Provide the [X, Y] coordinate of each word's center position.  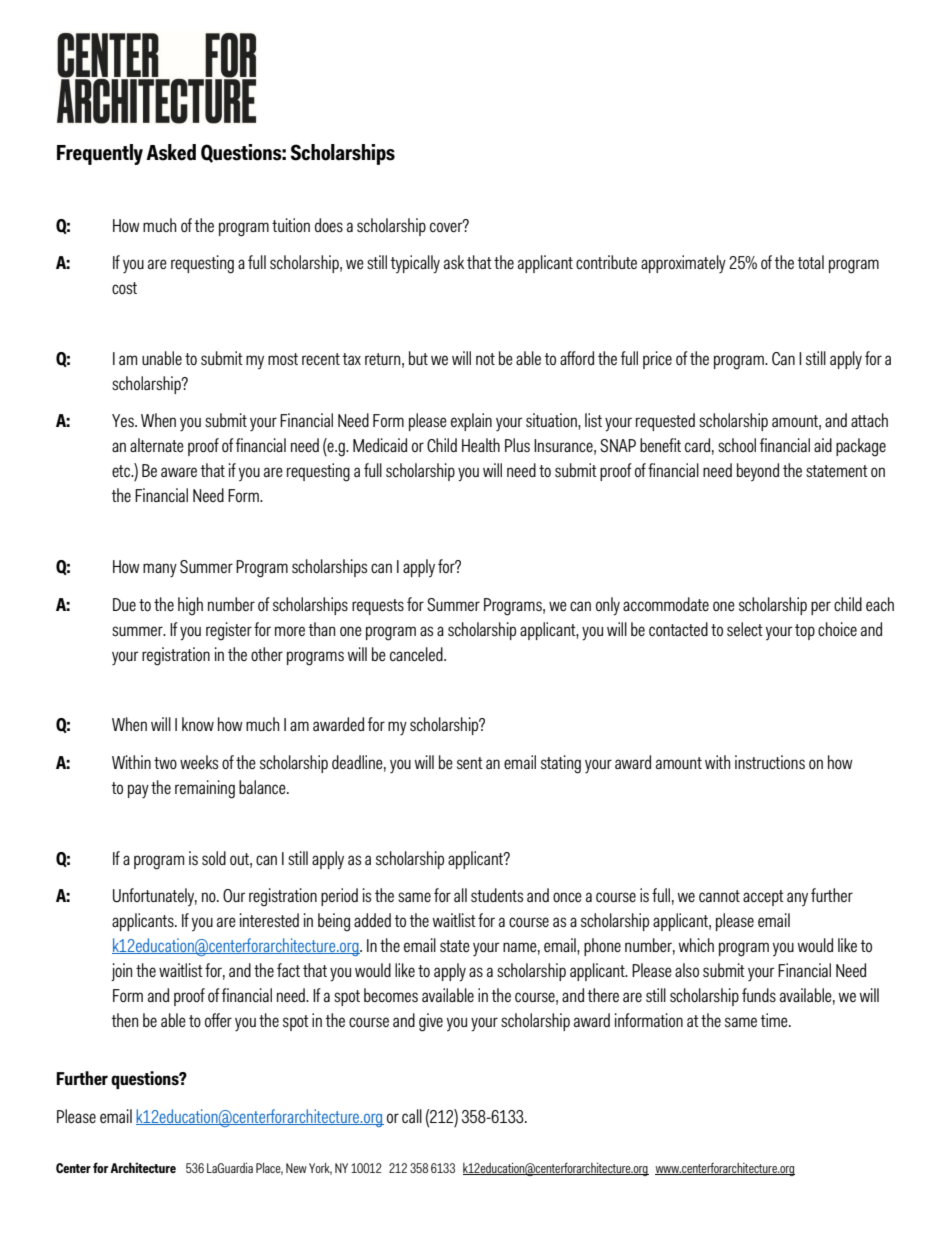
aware [179, 472]
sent [470, 763]
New [296, 1168]
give [431, 1022]
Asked [171, 152]
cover [447, 226]
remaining [205, 789]
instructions [770, 762]
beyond [758, 472]
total [811, 262]
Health [481, 445]
